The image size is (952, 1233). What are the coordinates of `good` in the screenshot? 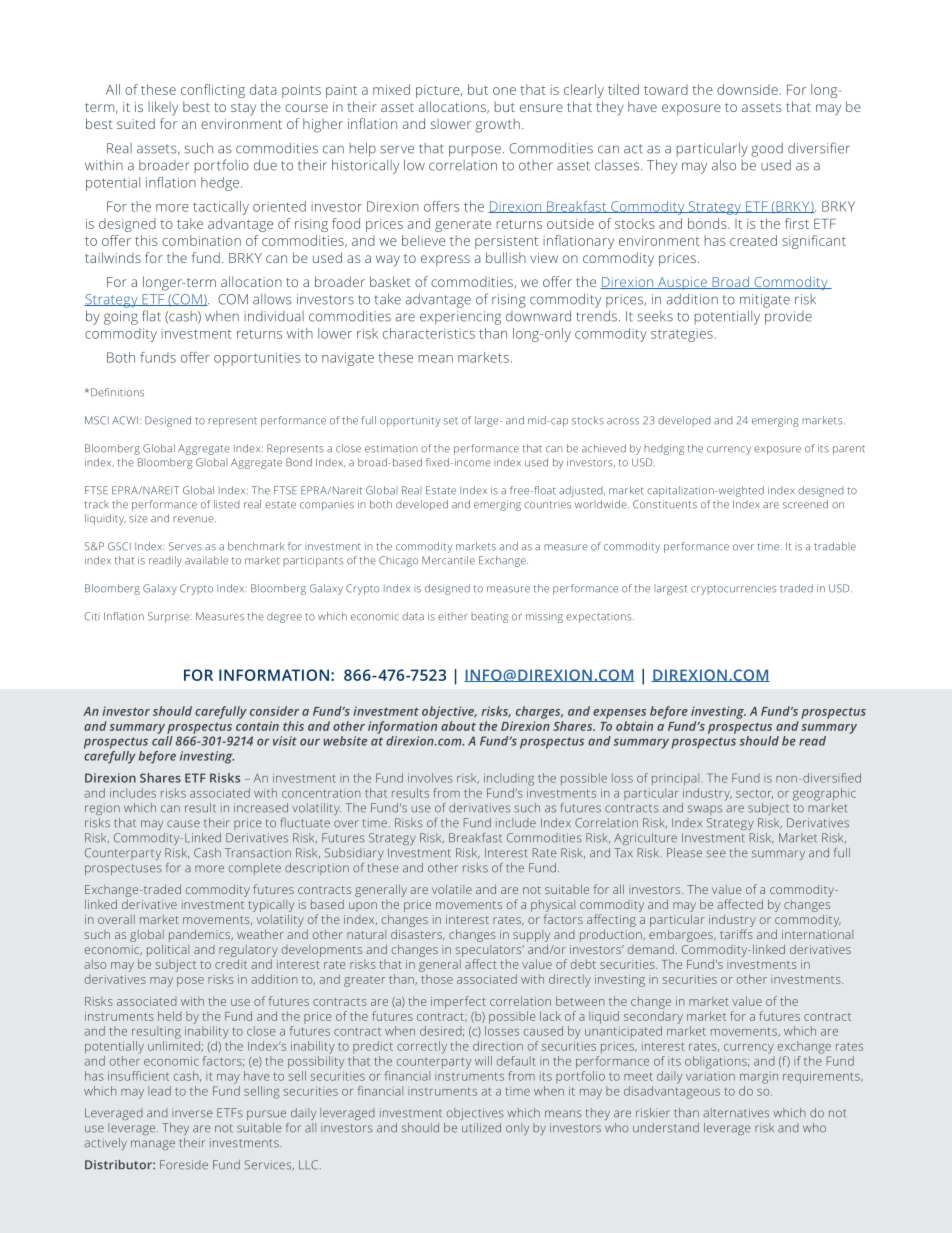 It's located at (767, 150).
